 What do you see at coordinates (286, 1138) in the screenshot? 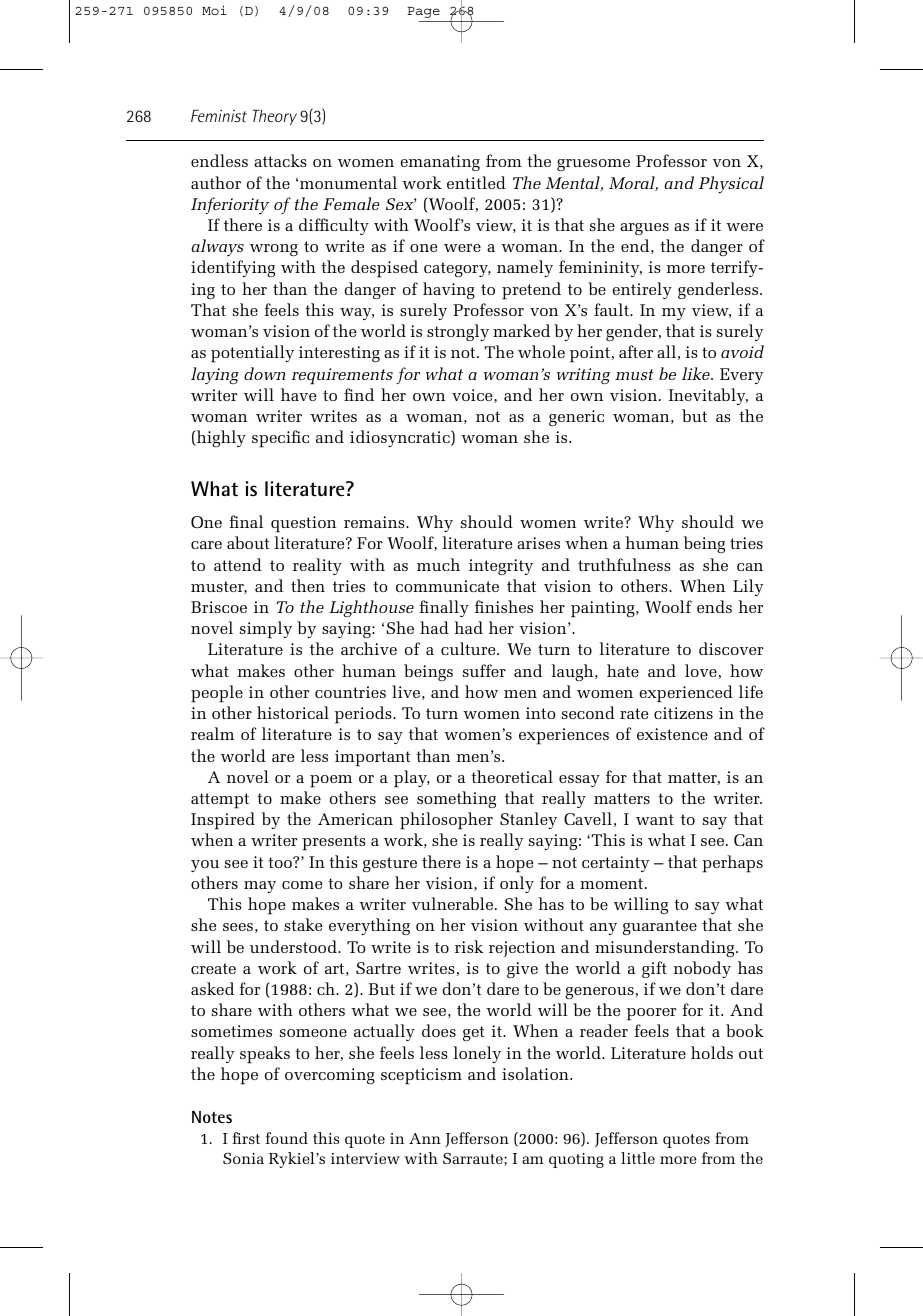
I see `found` at bounding box center [286, 1138].
